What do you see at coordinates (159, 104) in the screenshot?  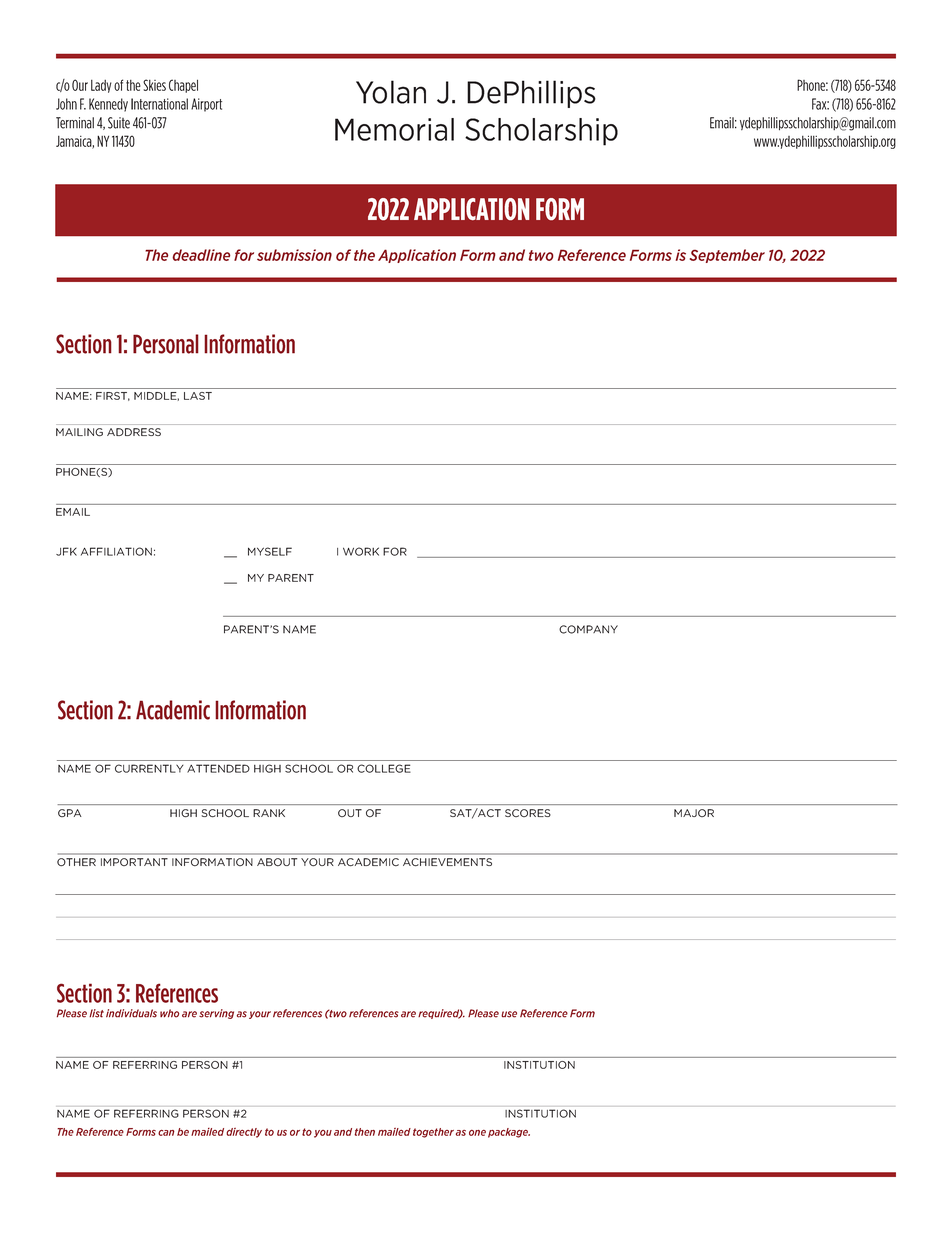 I see `International` at bounding box center [159, 104].
